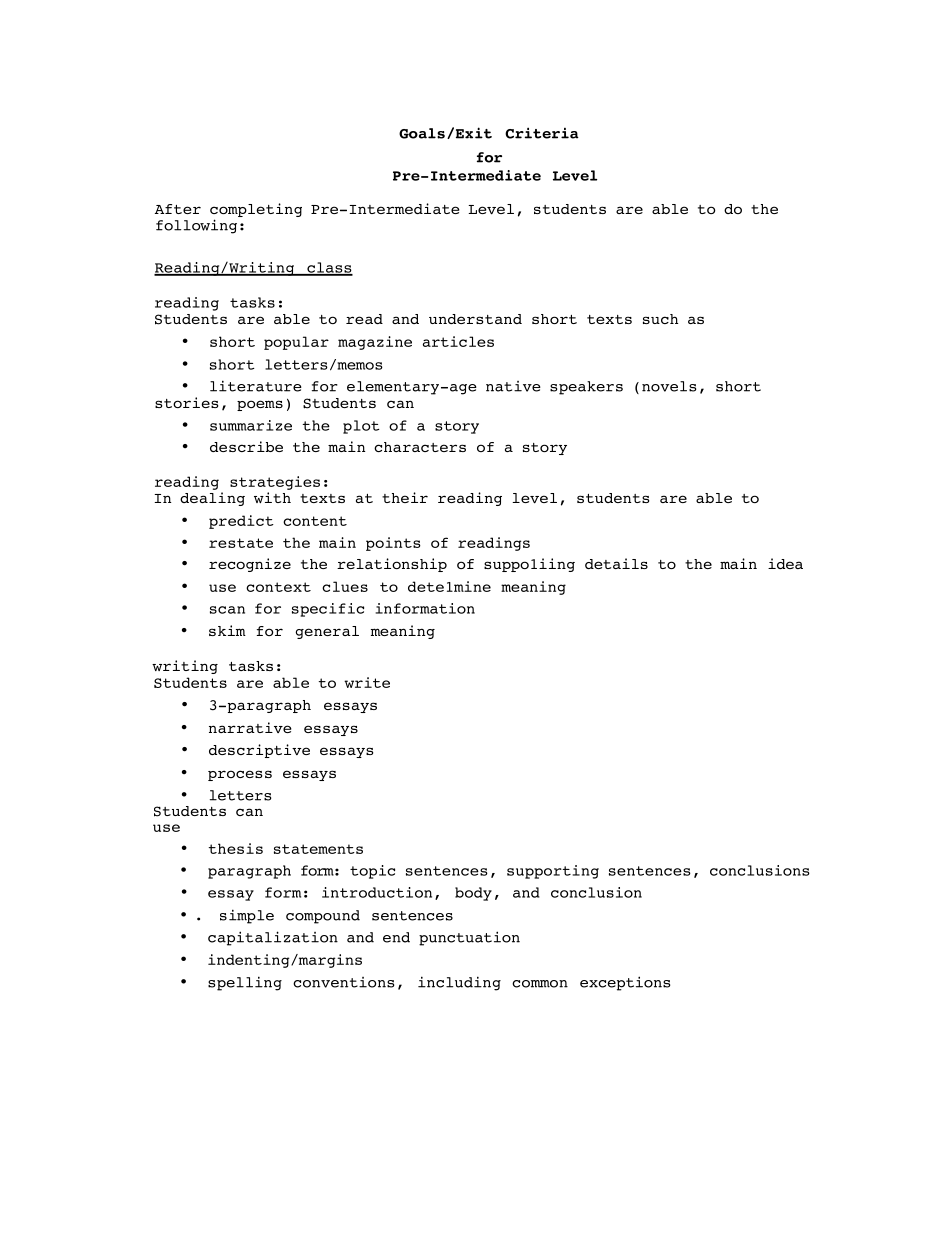 This image has height=1233, width=952. What do you see at coordinates (256, 386) in the image?
I see `literature` at bounding box center [256, 386].
